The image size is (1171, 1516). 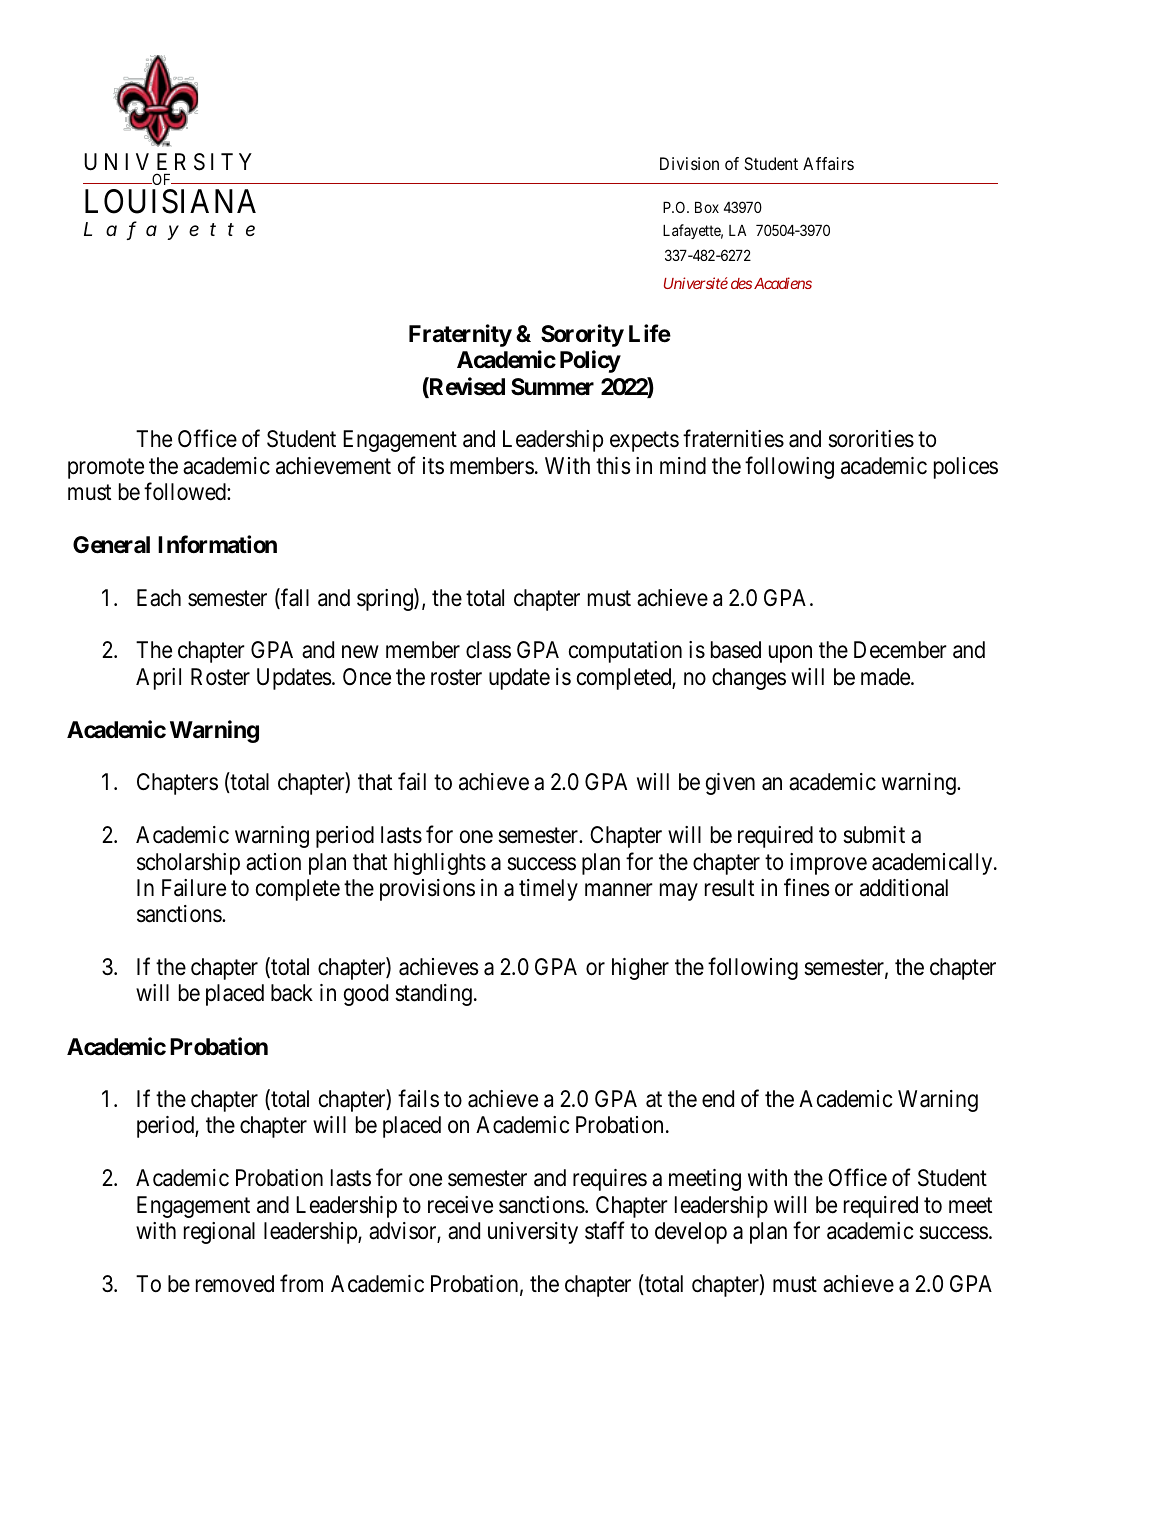 I want to click on Affairs, so click(x=828, y=163).
